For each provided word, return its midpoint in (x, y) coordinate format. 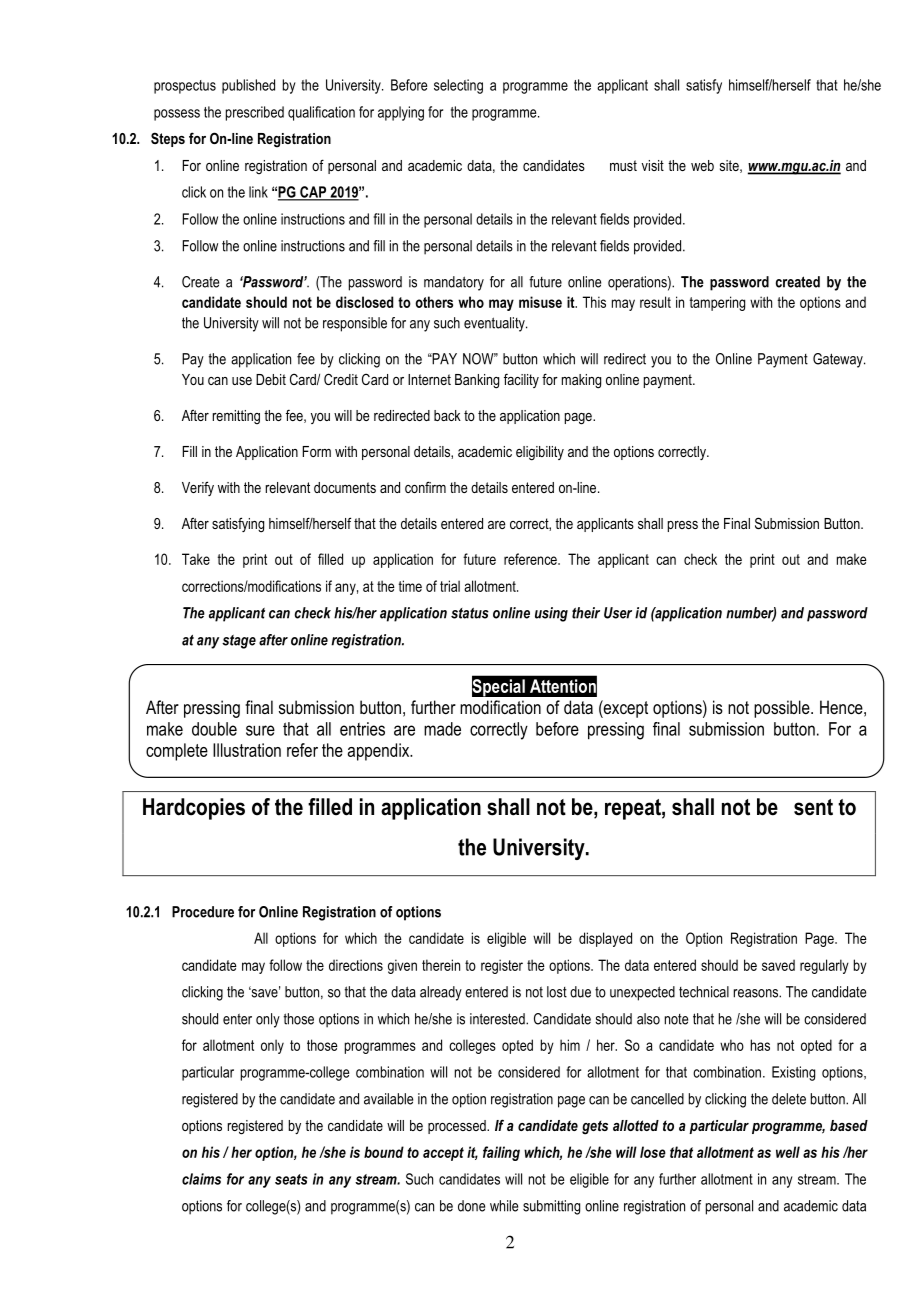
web (702, 165)
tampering (717, 303)
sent (813, 807)
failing (501, 1153)
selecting (458, 86)
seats (291, 1179)
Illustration (247, 750)
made (442, 729)
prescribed (255, 113)
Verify (198, 488)
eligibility (540, 453)
